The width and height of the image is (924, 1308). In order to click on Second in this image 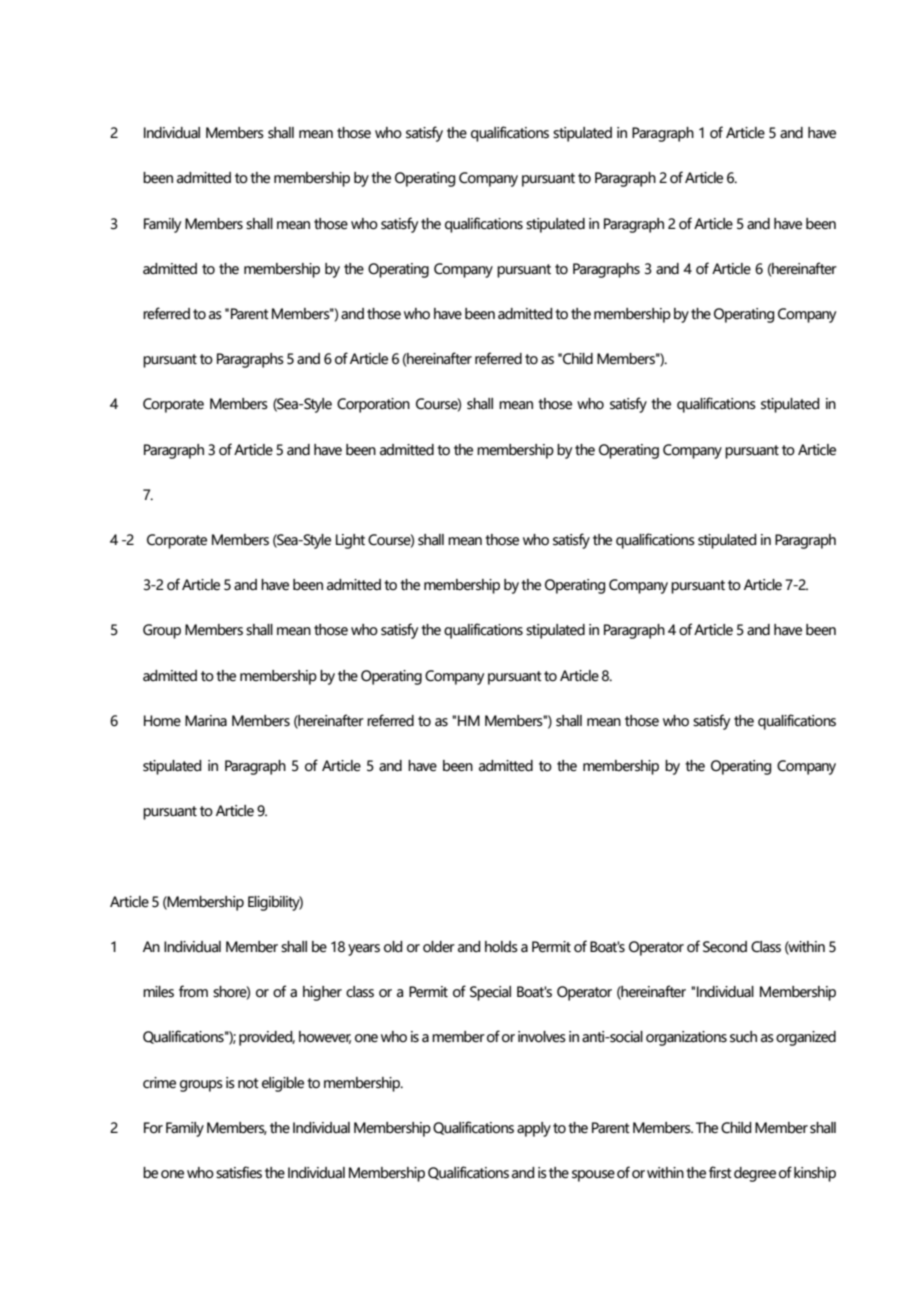, I will do `click(725, 947)`.
